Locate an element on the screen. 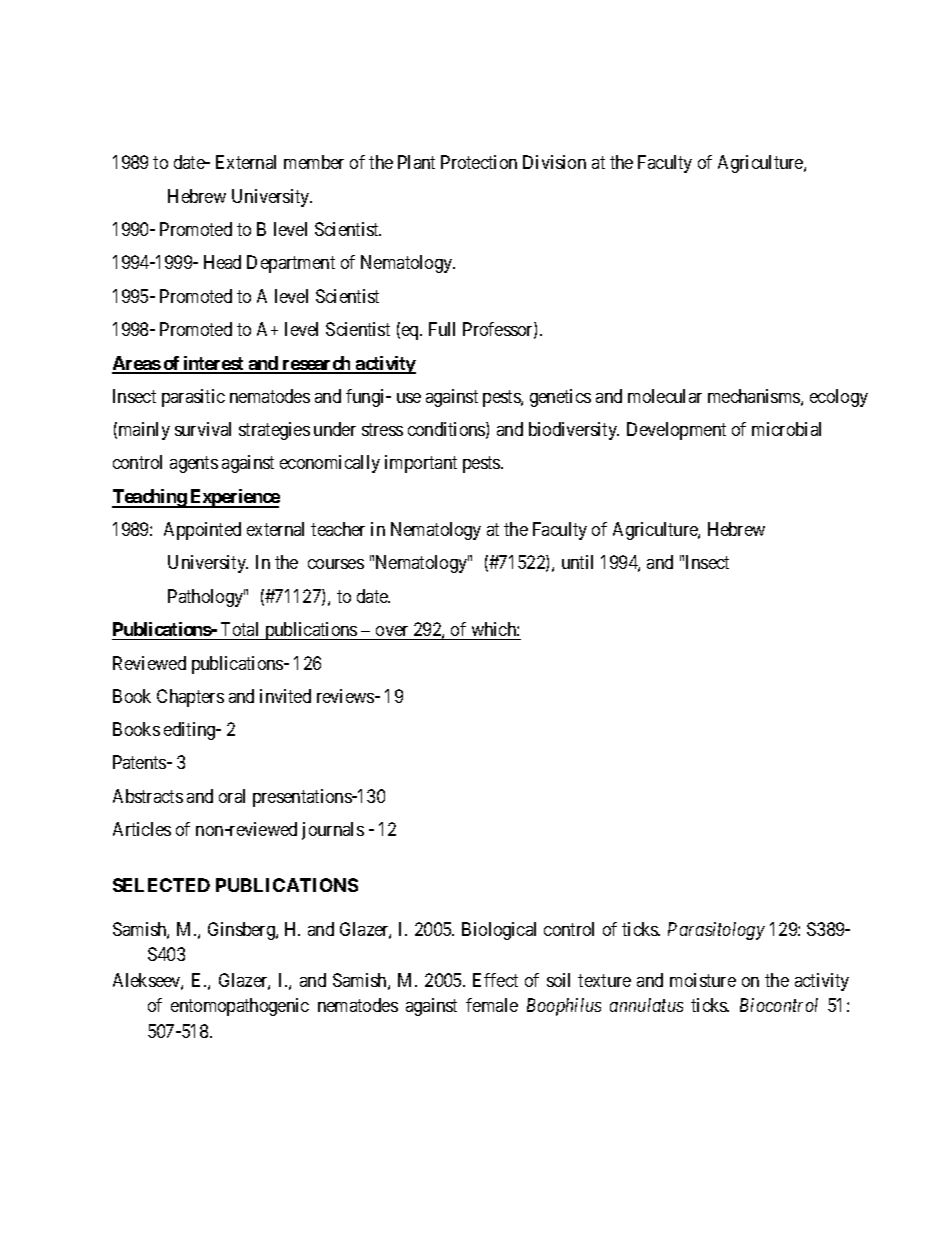 This screenshot has width=952, height=1233. Full is located at coordinates (442, 329).
